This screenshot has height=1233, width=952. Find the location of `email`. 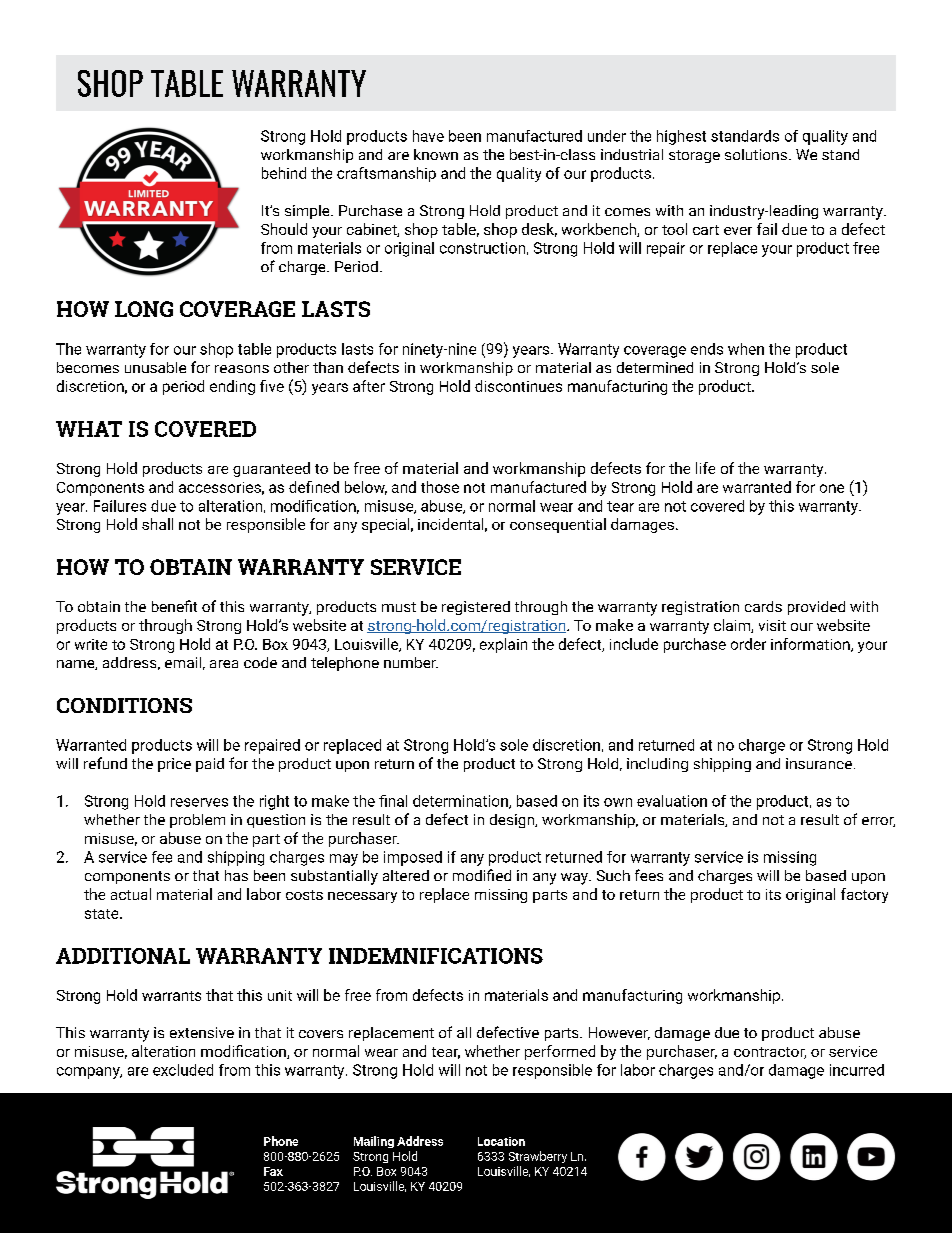

email is located at coordinates (183, 662).
